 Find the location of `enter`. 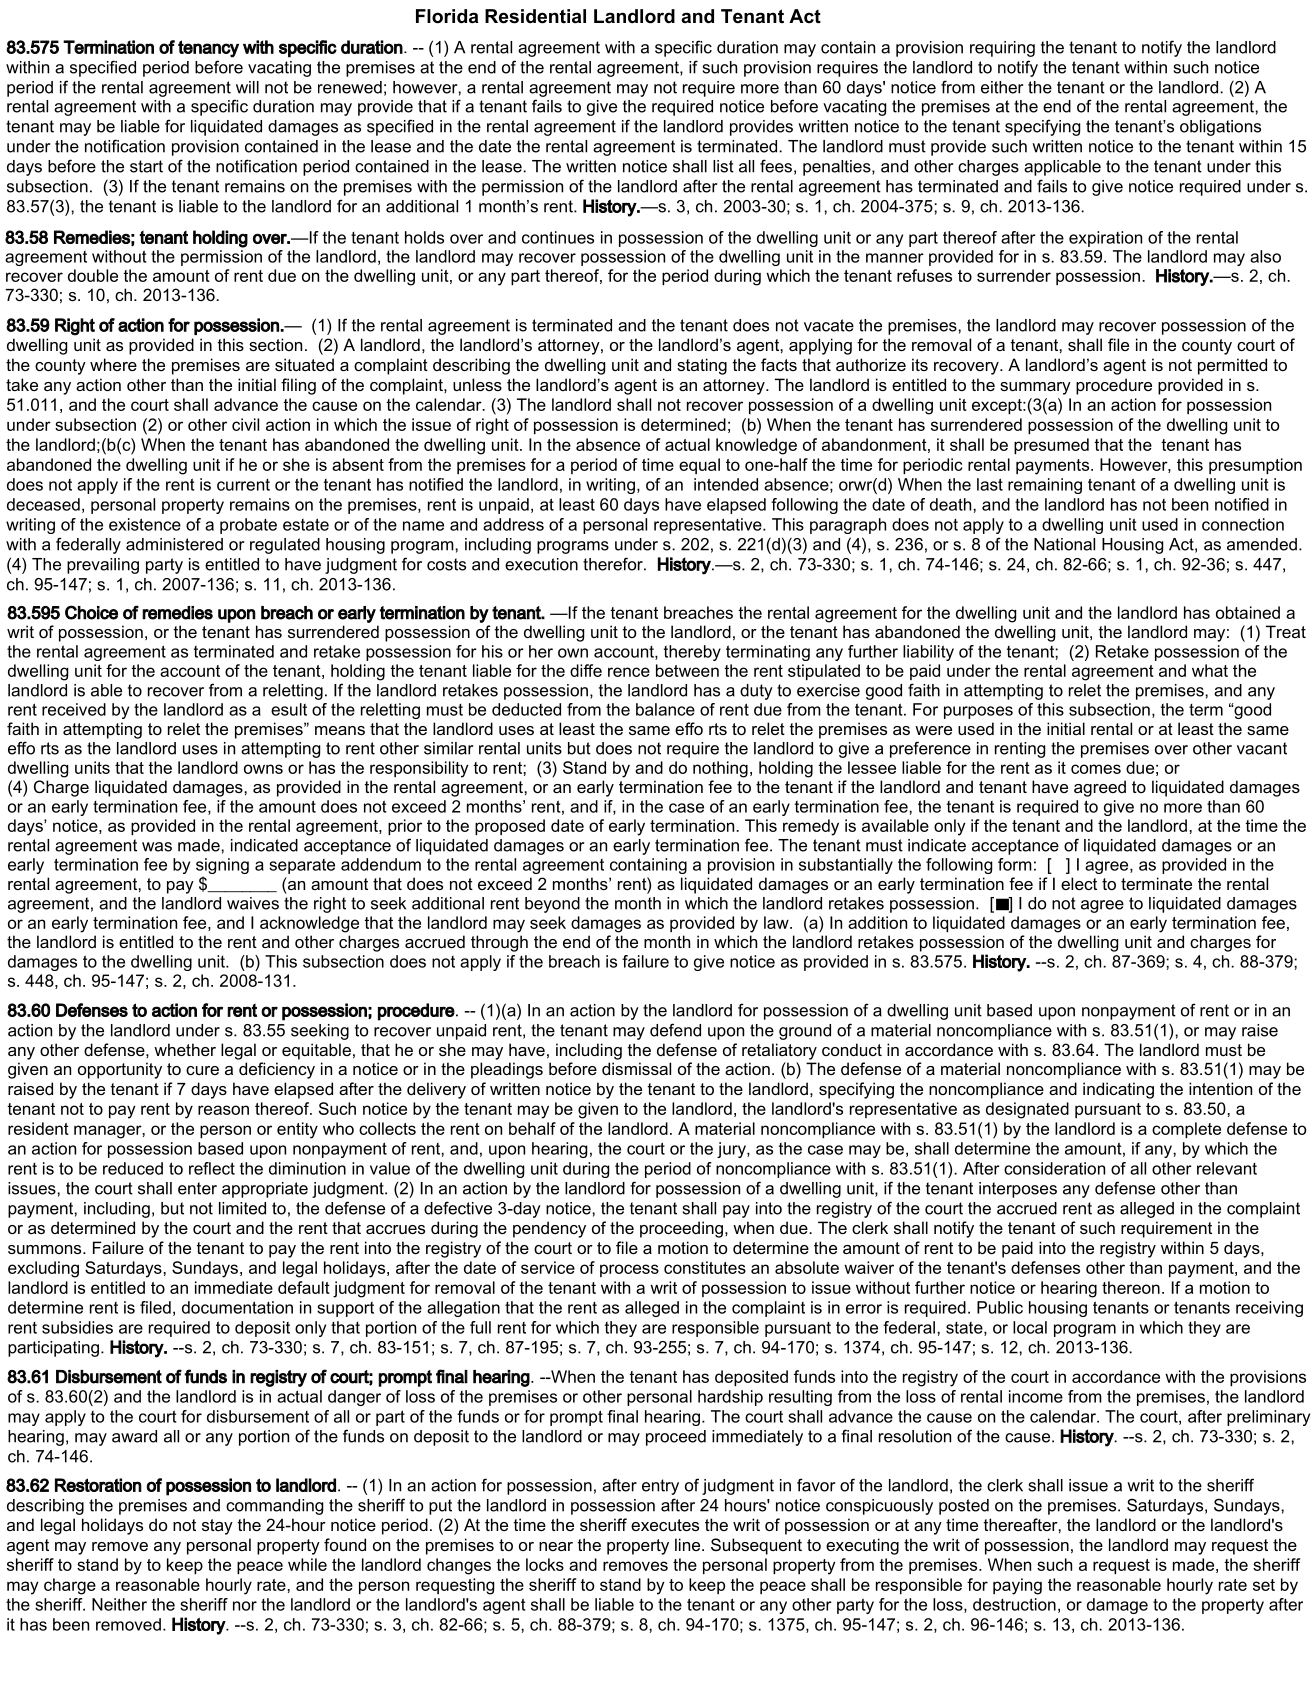

enter is located at coordinates (197, 1188).
